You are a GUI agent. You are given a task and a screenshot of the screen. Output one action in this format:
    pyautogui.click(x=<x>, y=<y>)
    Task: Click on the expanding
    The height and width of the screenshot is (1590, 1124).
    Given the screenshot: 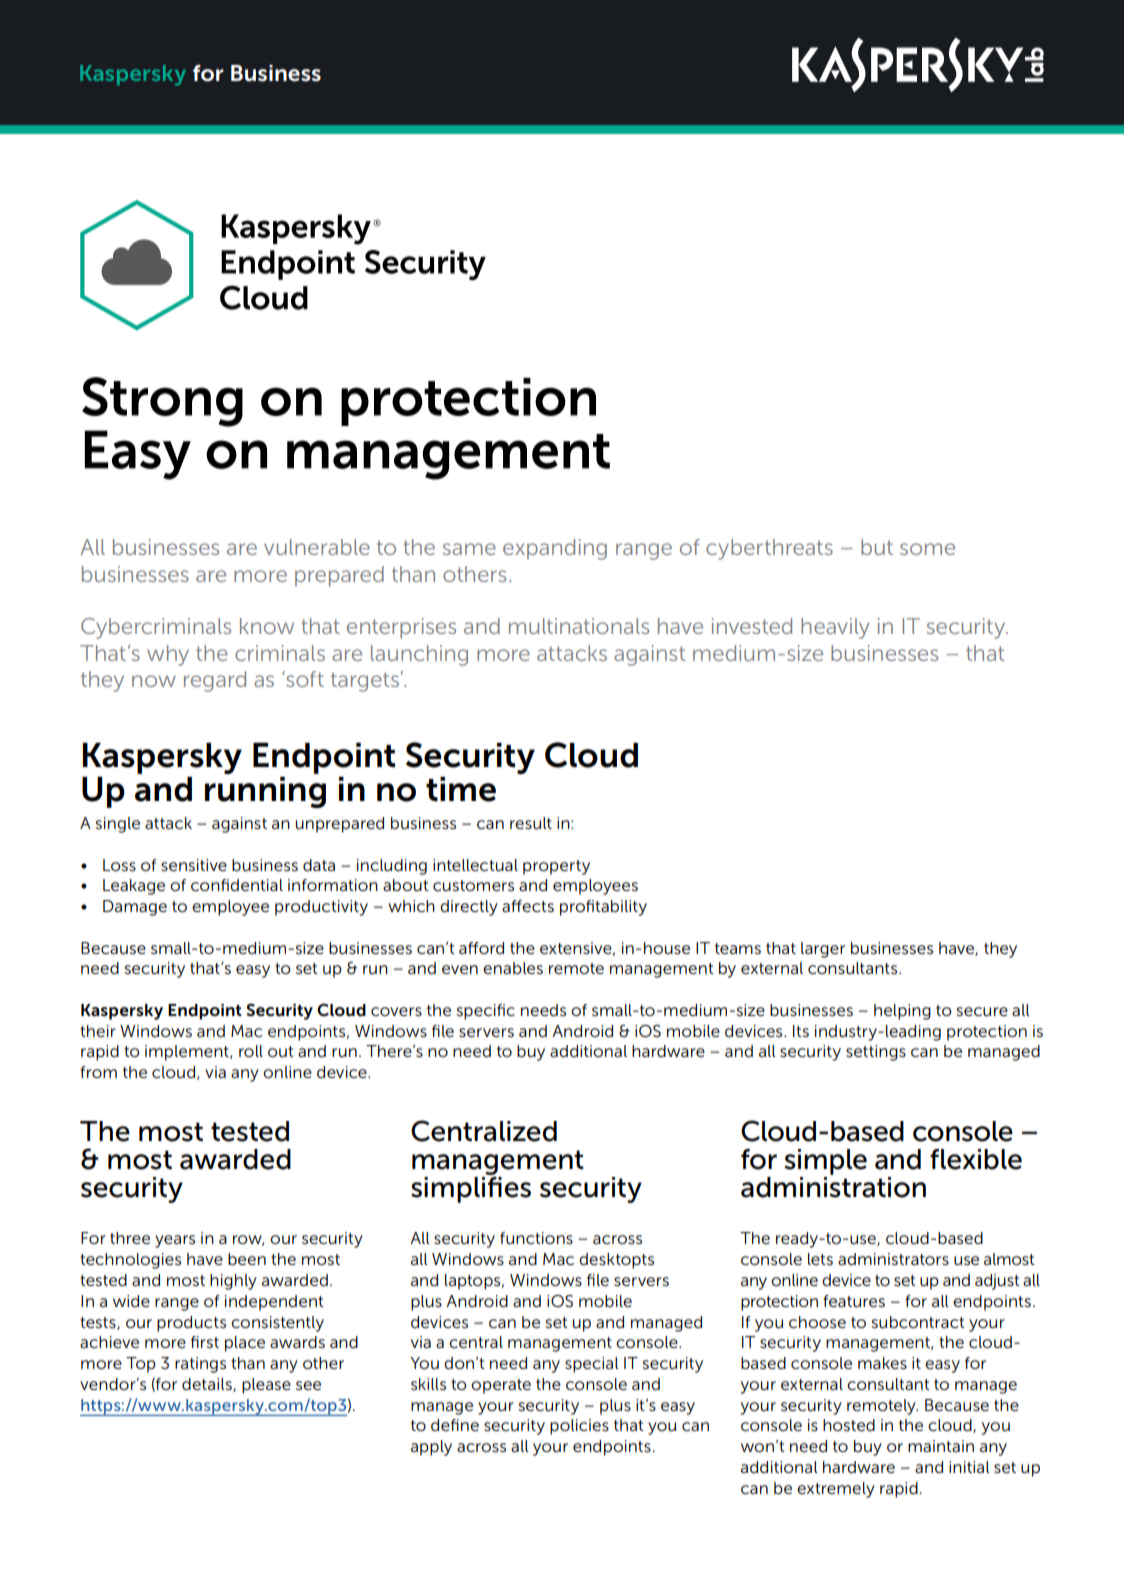 What is the action you would take?
    pyautogui.click(x=555, y=549)
